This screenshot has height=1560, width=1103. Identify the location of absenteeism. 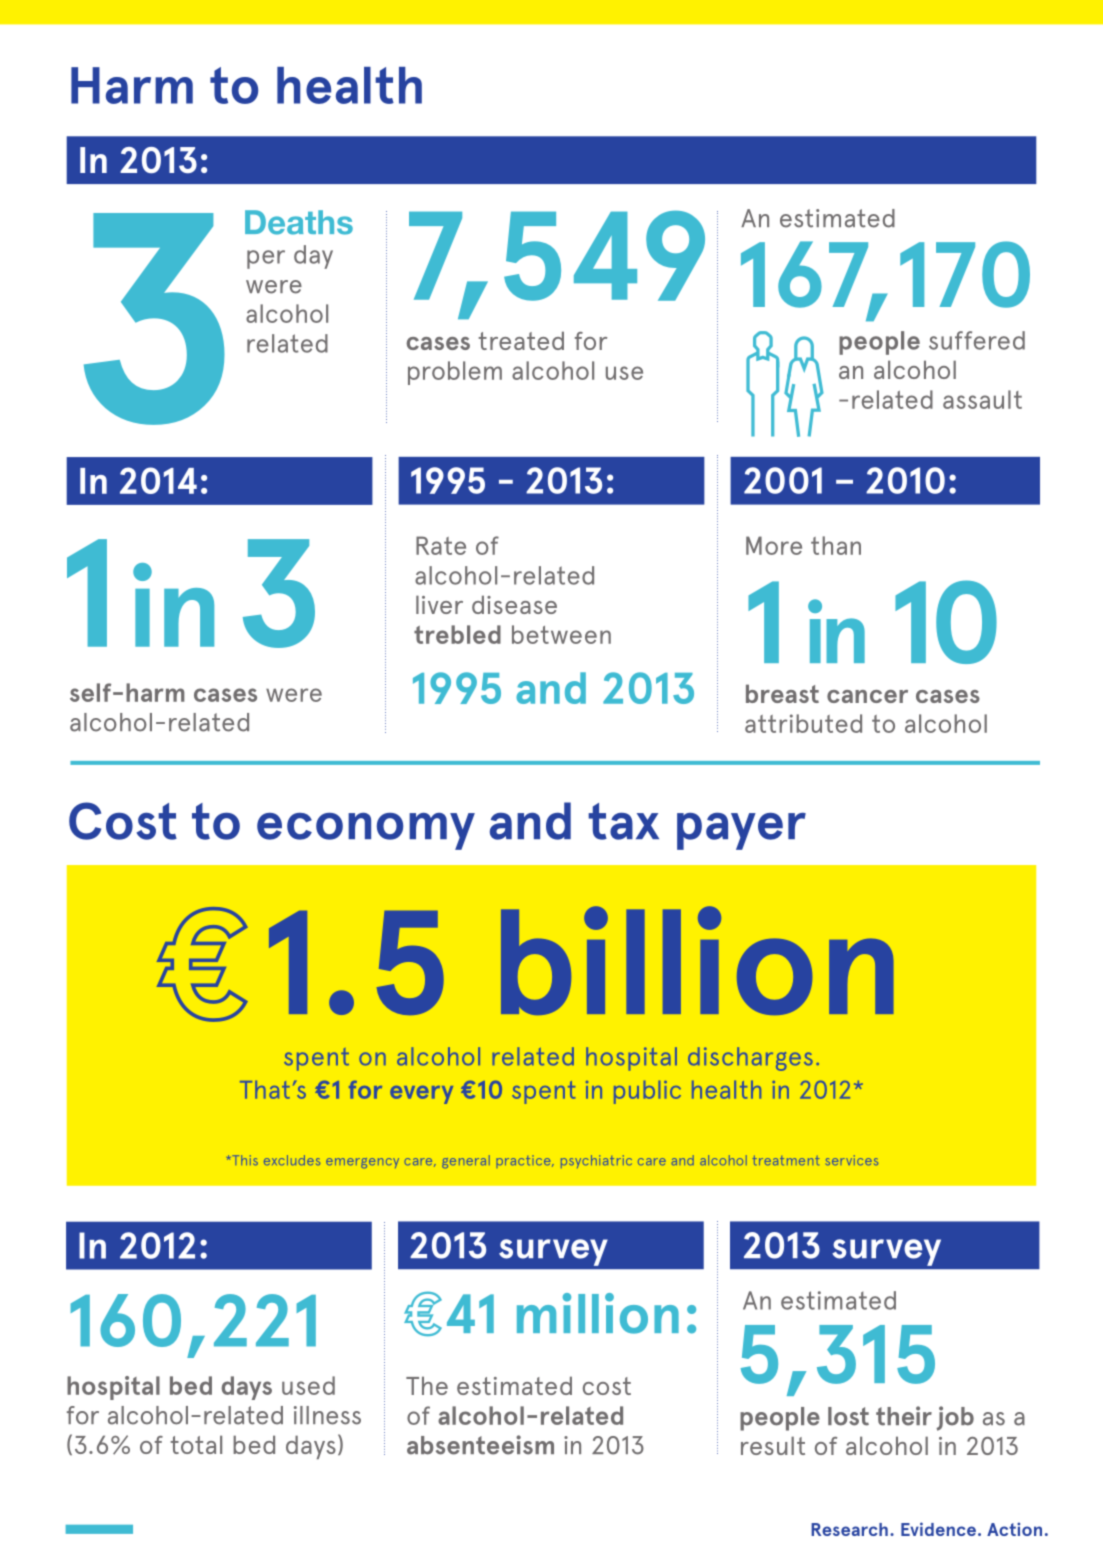
(480, 1445).
